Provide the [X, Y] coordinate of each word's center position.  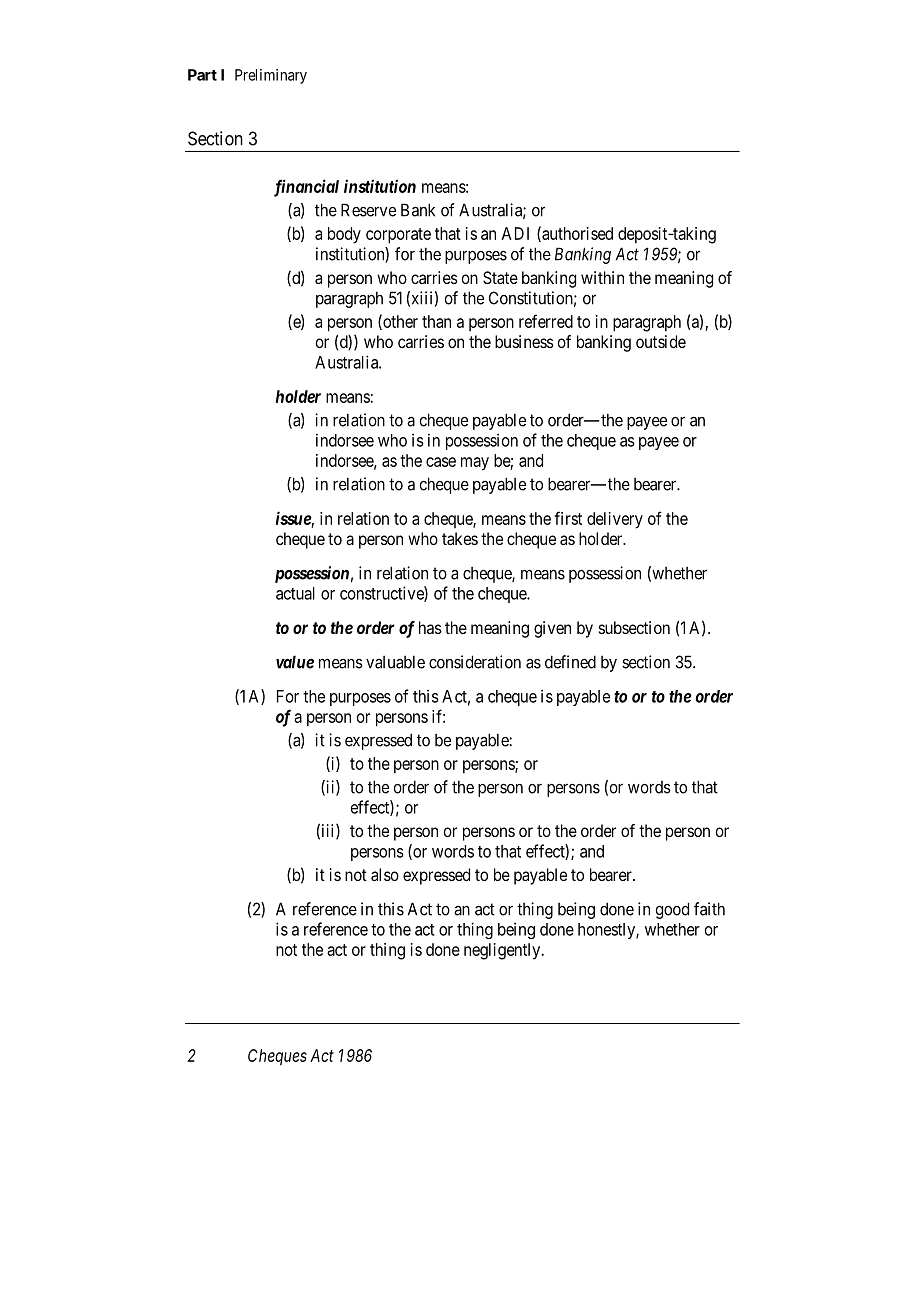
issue [294, 518]
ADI [515, 233]
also [385, 874]
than [436, 321]
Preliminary [271, 76]
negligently [503, 951]
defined [570, 662]
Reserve [368, 210]
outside [661, 341]
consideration [475, 662]
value [295, 662]
